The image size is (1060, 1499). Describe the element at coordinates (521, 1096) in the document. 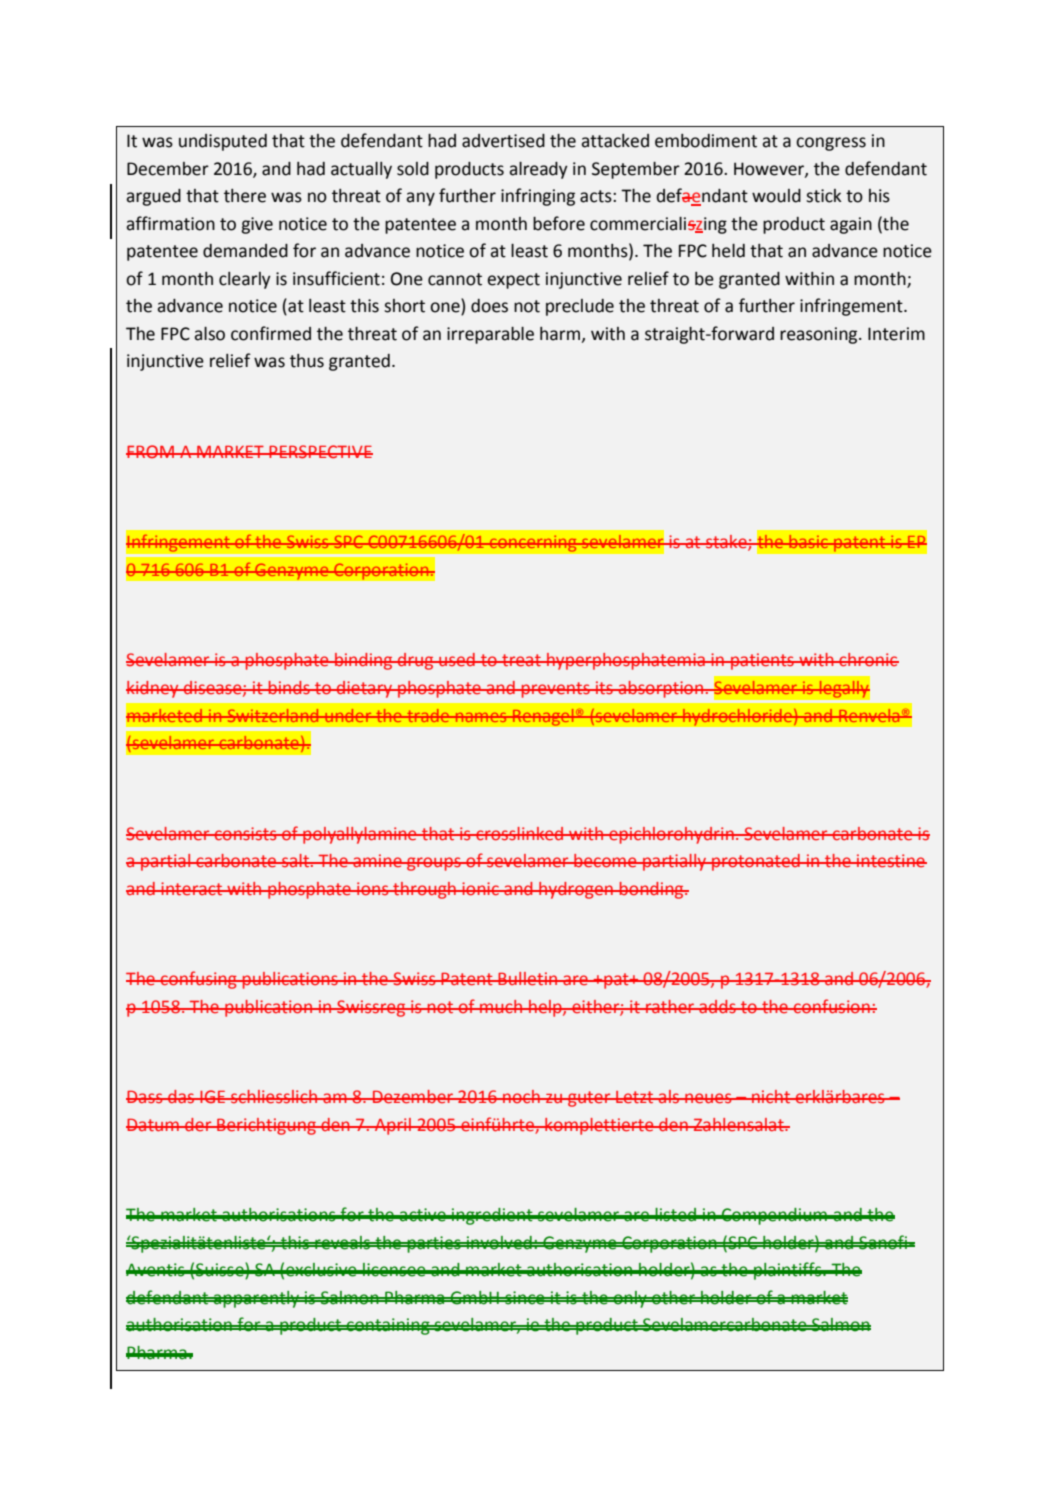

I see `noch` at that location.
